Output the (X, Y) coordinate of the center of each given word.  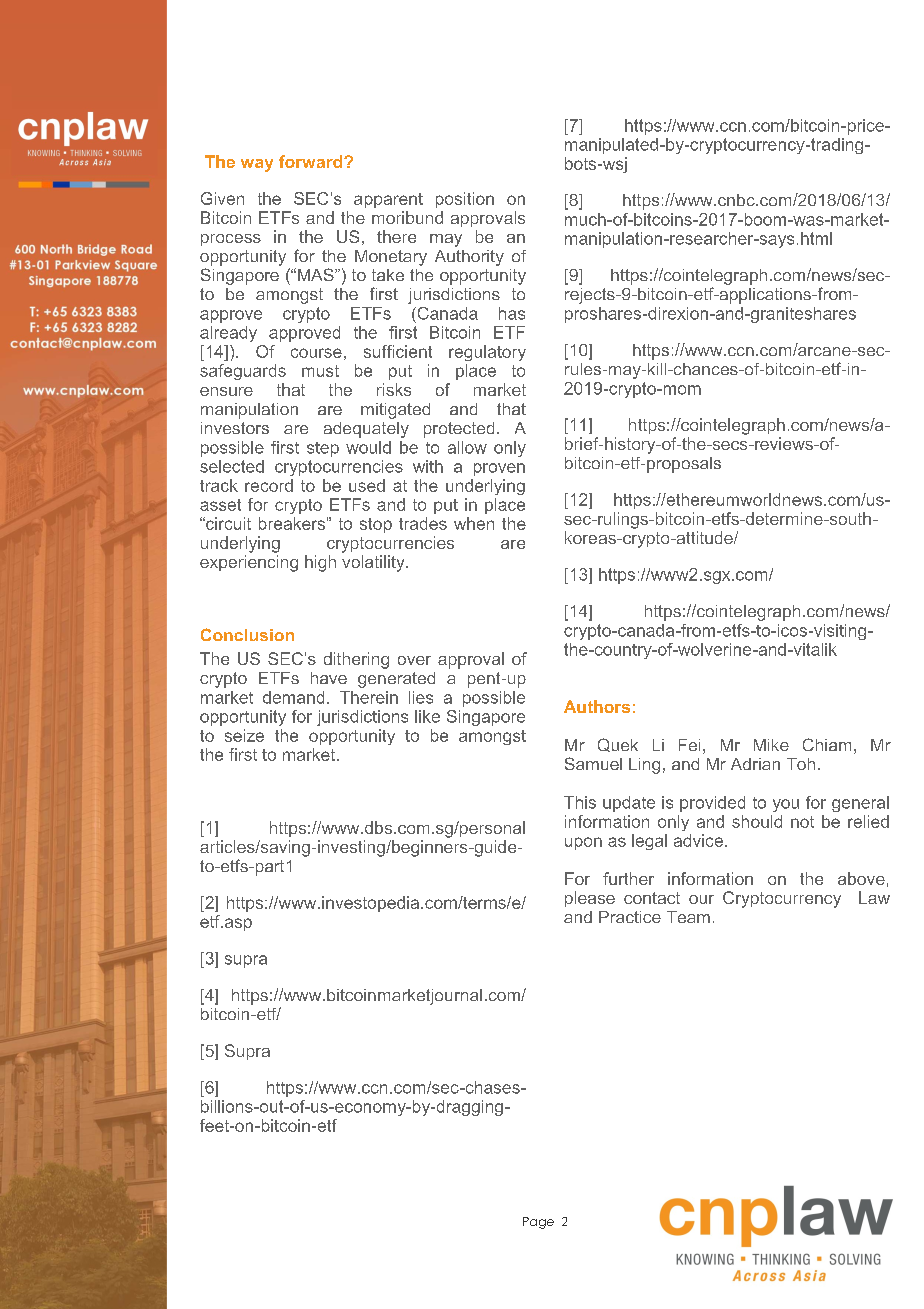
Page (538, 1223)
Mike (771, 745)
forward (312, 161)
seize (244, 735)
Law (874, 897)
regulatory (487, 353)
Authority (469, 258)
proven (499, 469)
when (474, 523)
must (320, 371)
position (465, 200)
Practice (630, 917)
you (786, 805)
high (320, 563)
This (580, 802)
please (590, 899)
